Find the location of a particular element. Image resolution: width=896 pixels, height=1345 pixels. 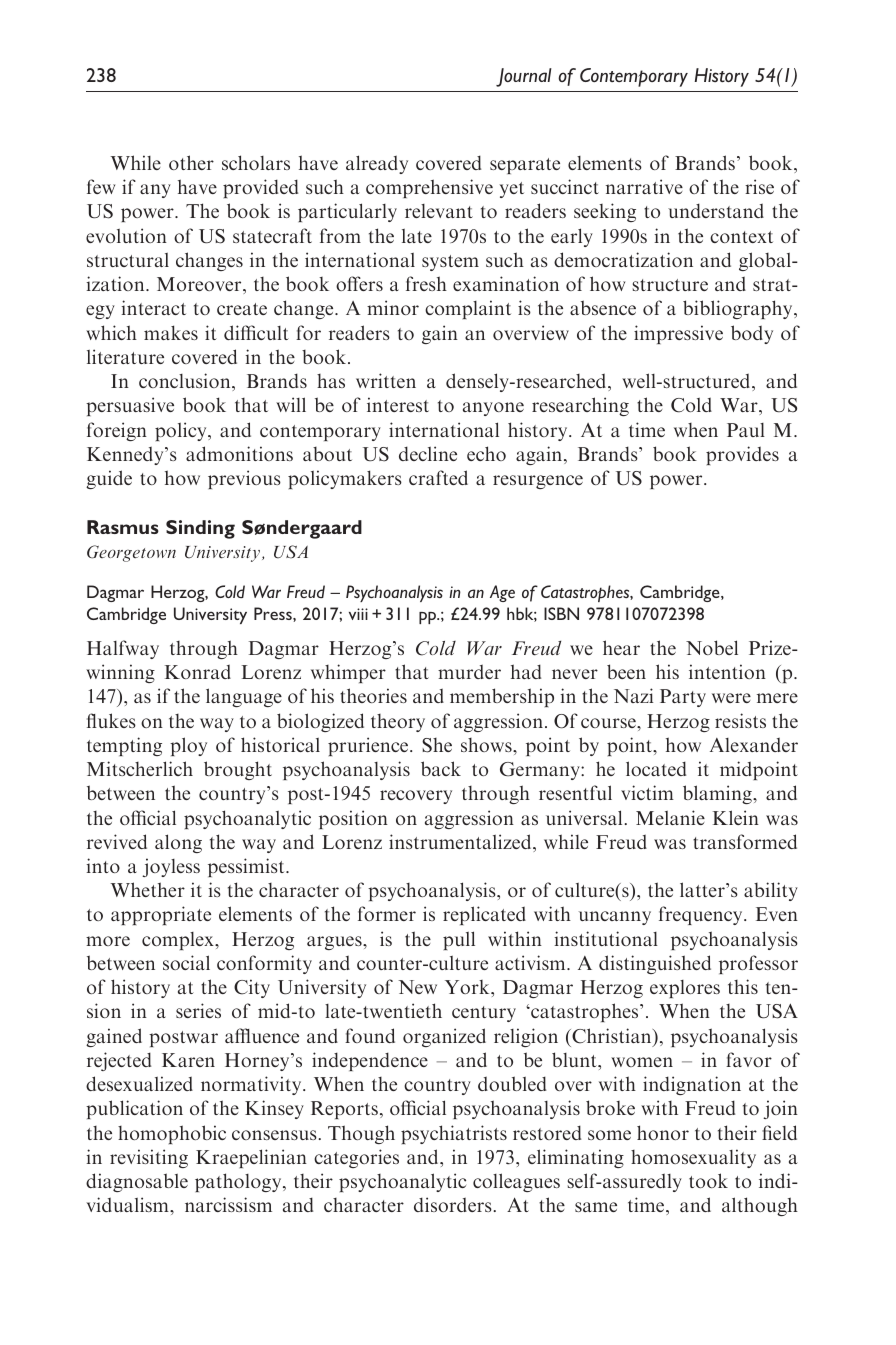

pull is located at coordinates (459, 940).
